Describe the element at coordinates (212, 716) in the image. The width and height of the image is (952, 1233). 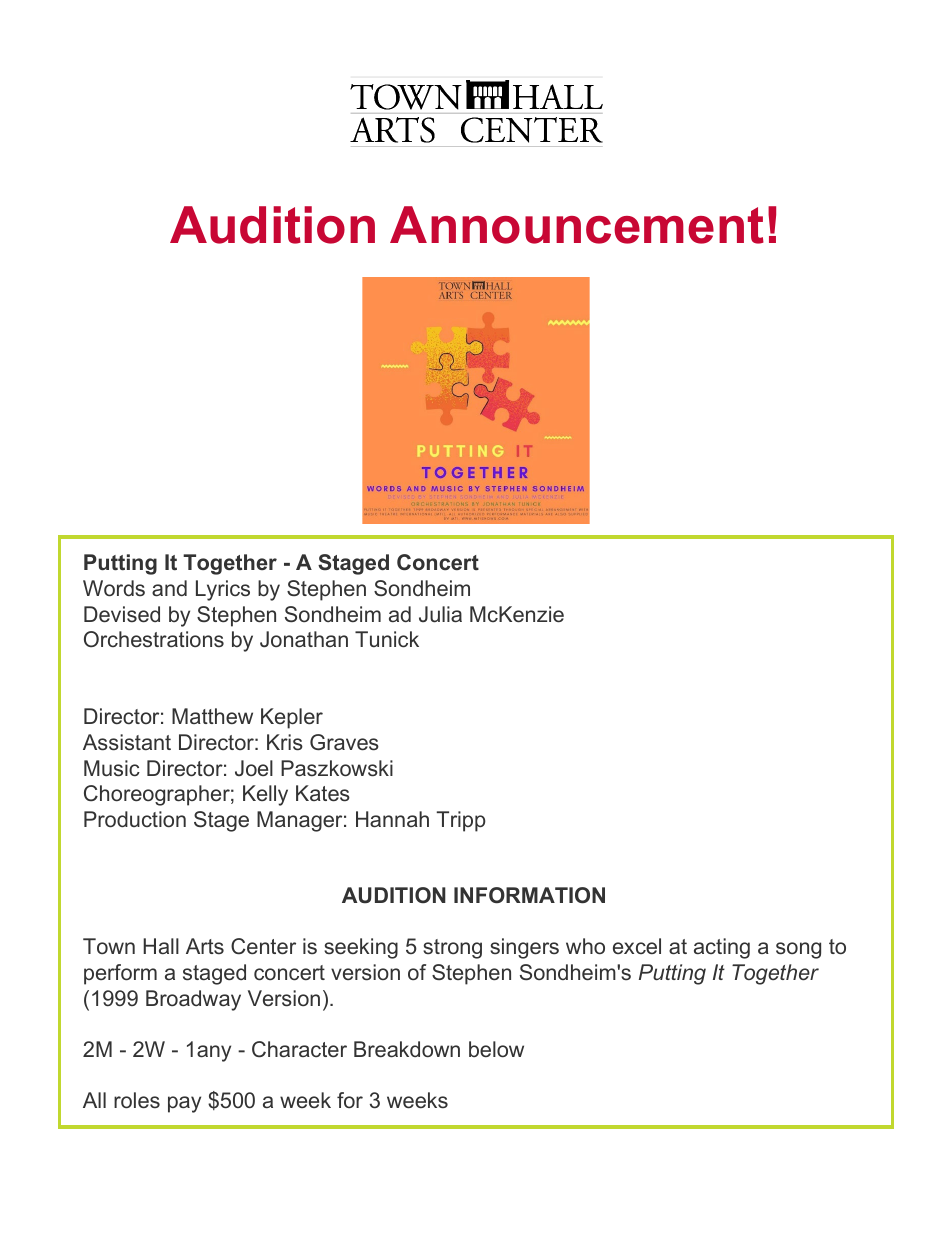
I see `Matthew` at that location.
